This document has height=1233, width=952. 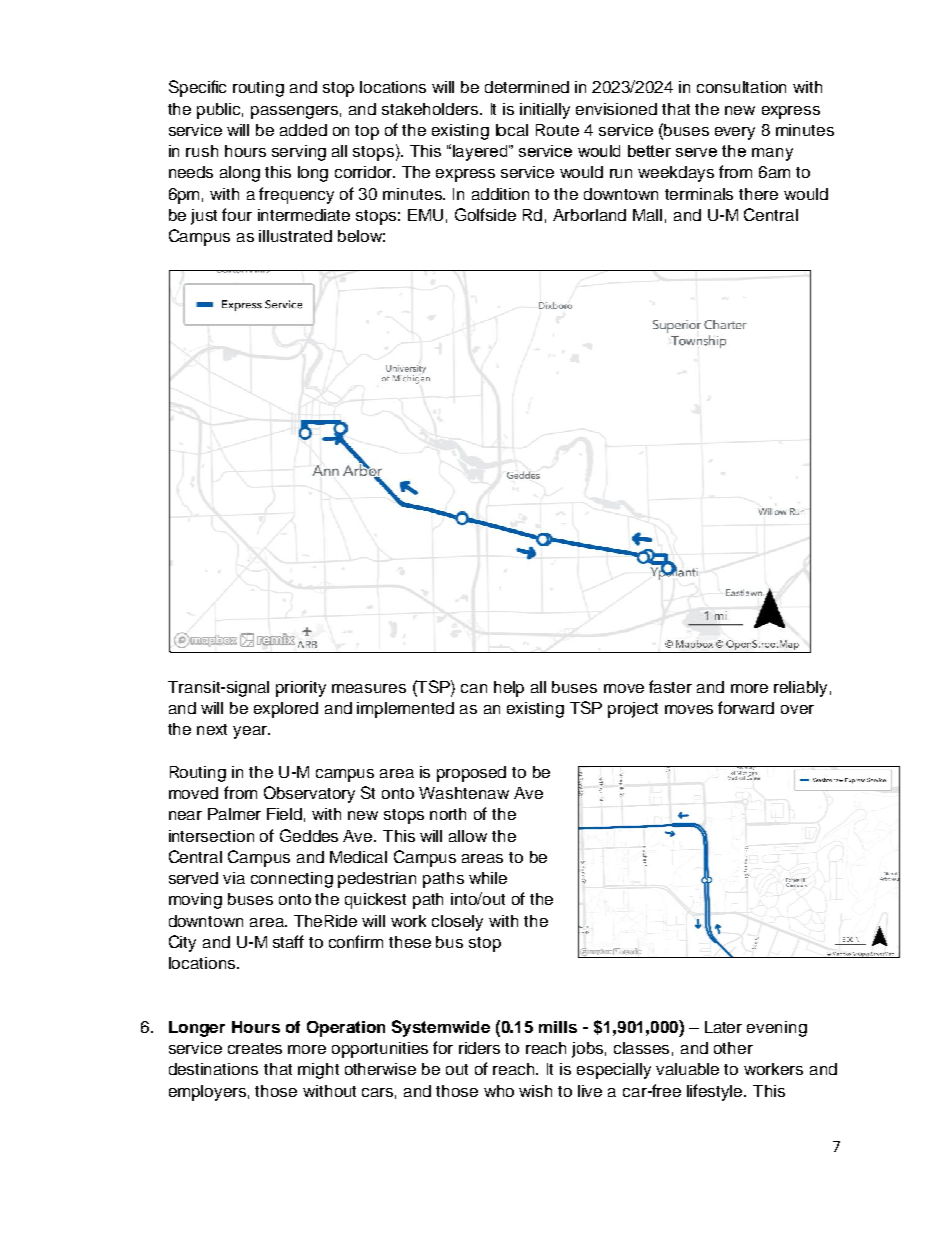 What do you see at coordinates (301, 689) in the document?
I see `priority` at bounding box center [301, 689].
